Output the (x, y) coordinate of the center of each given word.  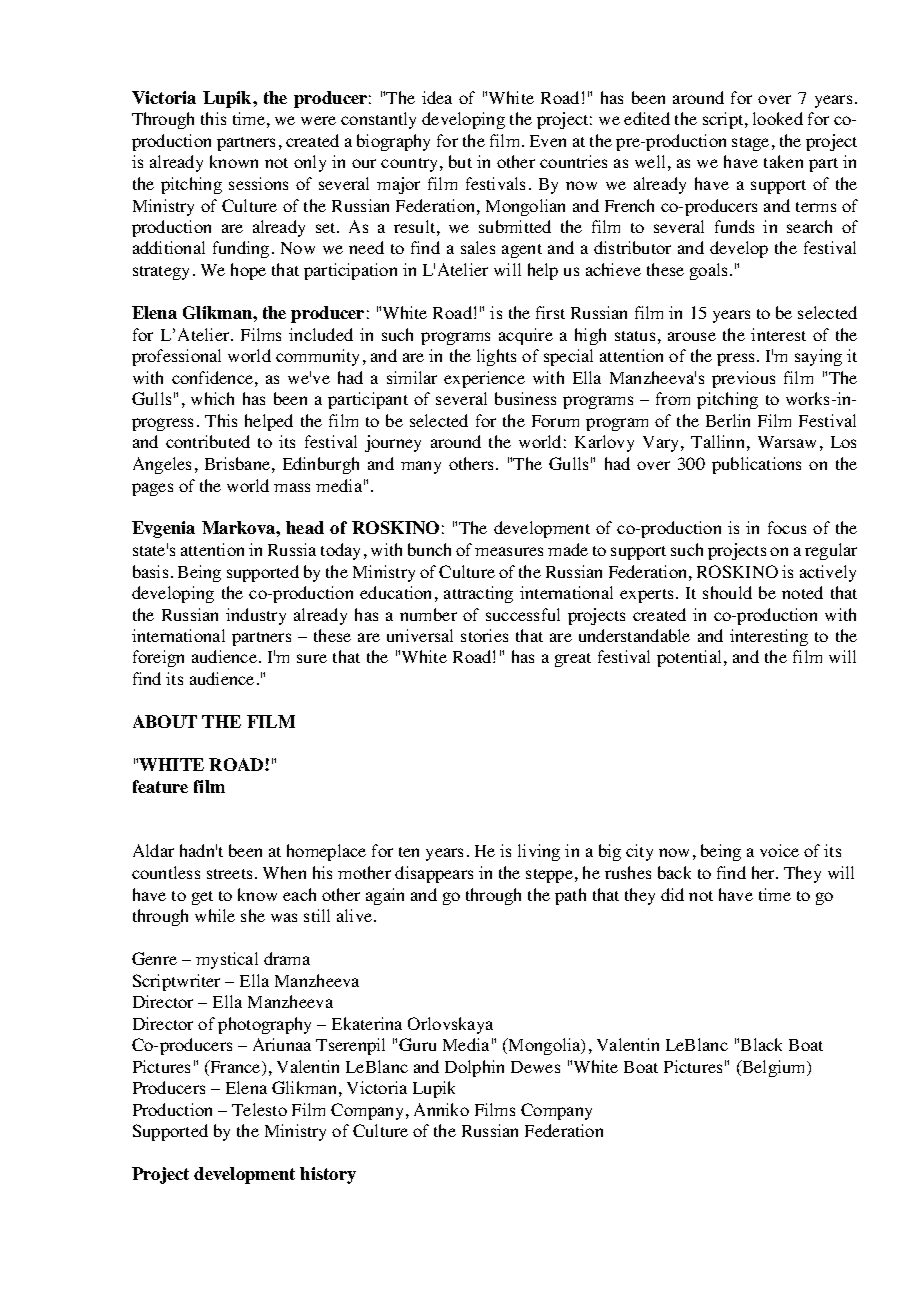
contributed (208, 441)
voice (779, 850)
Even (548, 141)
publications (756, 465)
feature (160, 786)
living (539, 852)
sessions (258, 183)
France (235, 1068)
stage (750, 144)
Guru (417, 1044)
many (421, 467)
